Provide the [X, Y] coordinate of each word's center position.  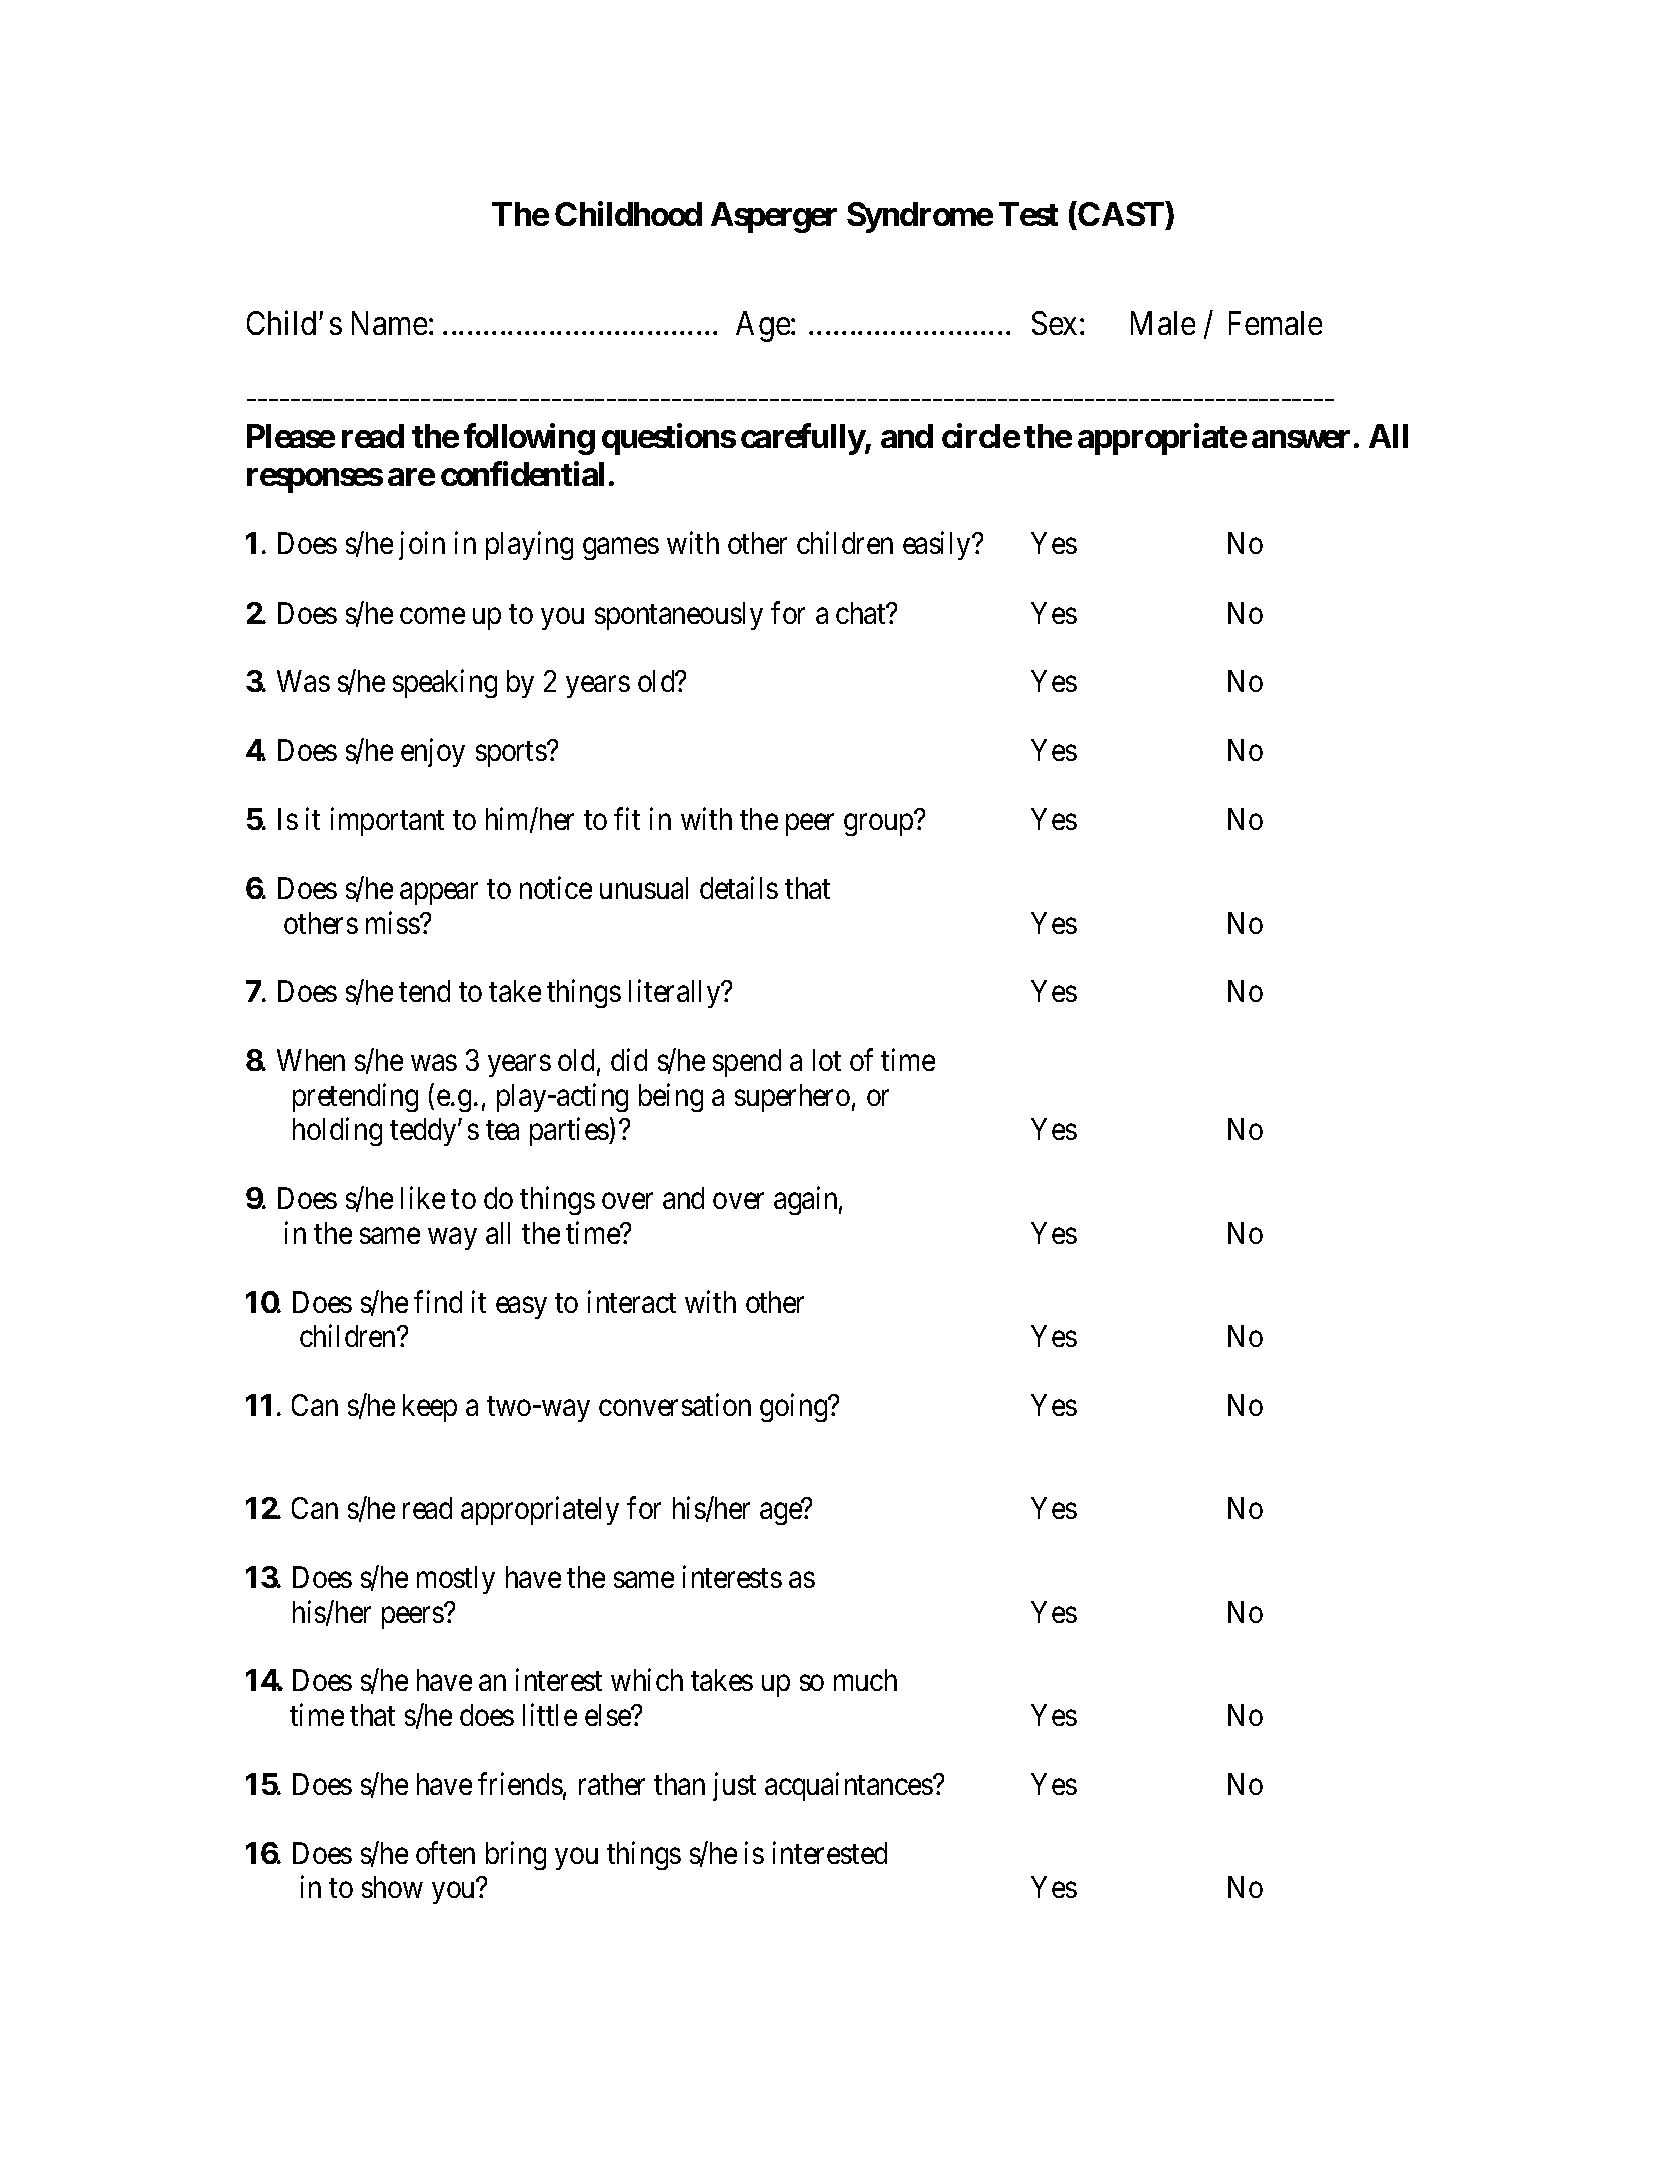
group [878, 825]
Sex [1056, 323]
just [734, 1786]
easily [938, 546]
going [795, 1407]
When [311, 1060]
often [445, 1853]
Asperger [774, 217]
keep [430, 1408]
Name [389, 323]
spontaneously [679, 616]
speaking [445, 684]
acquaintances [849, 1786]
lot [827, 1060]
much [865, 1680]
